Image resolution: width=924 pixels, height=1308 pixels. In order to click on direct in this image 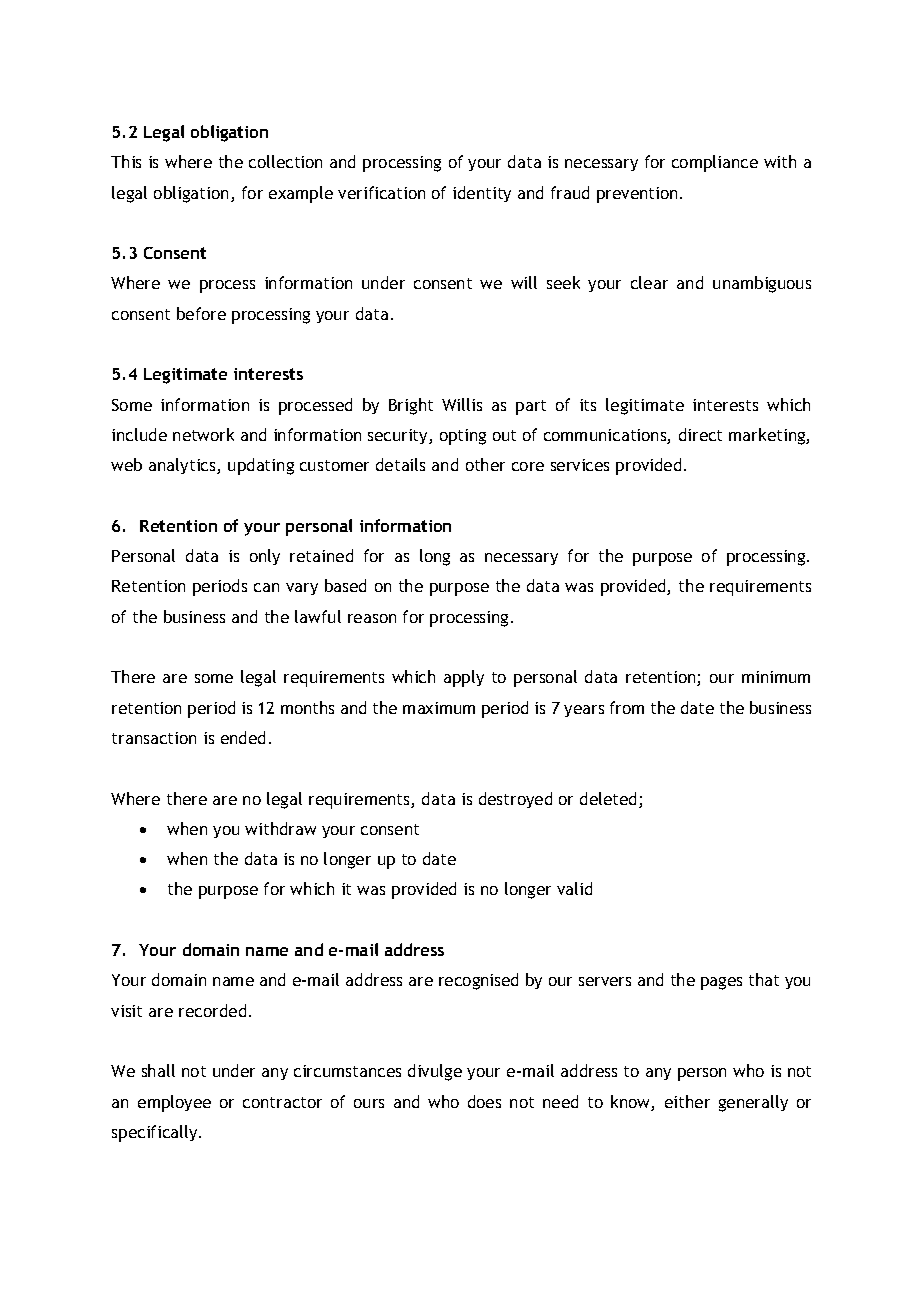, I will do `click(700, 434)`.
